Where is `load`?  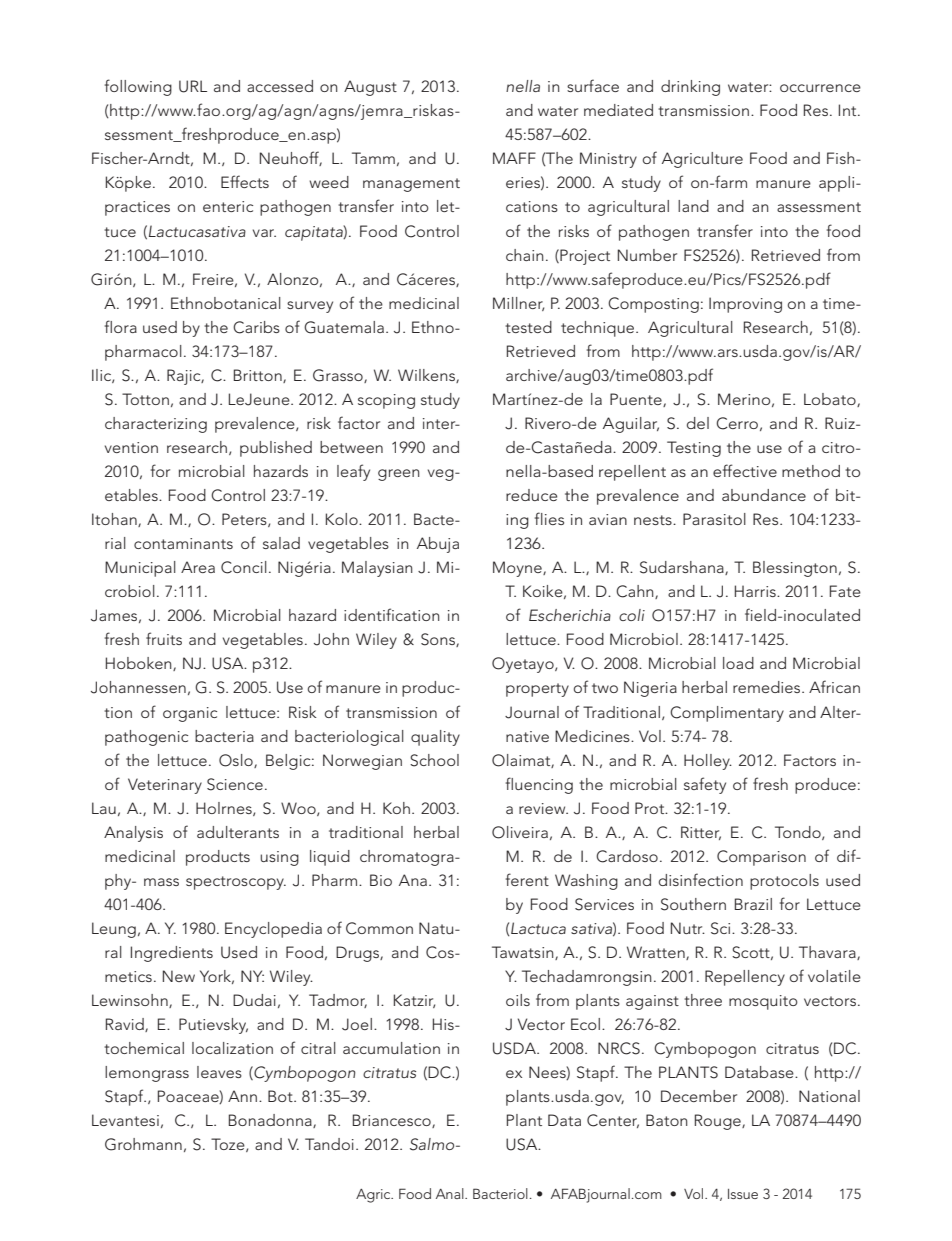 load is located at coordinates (738, 663).
